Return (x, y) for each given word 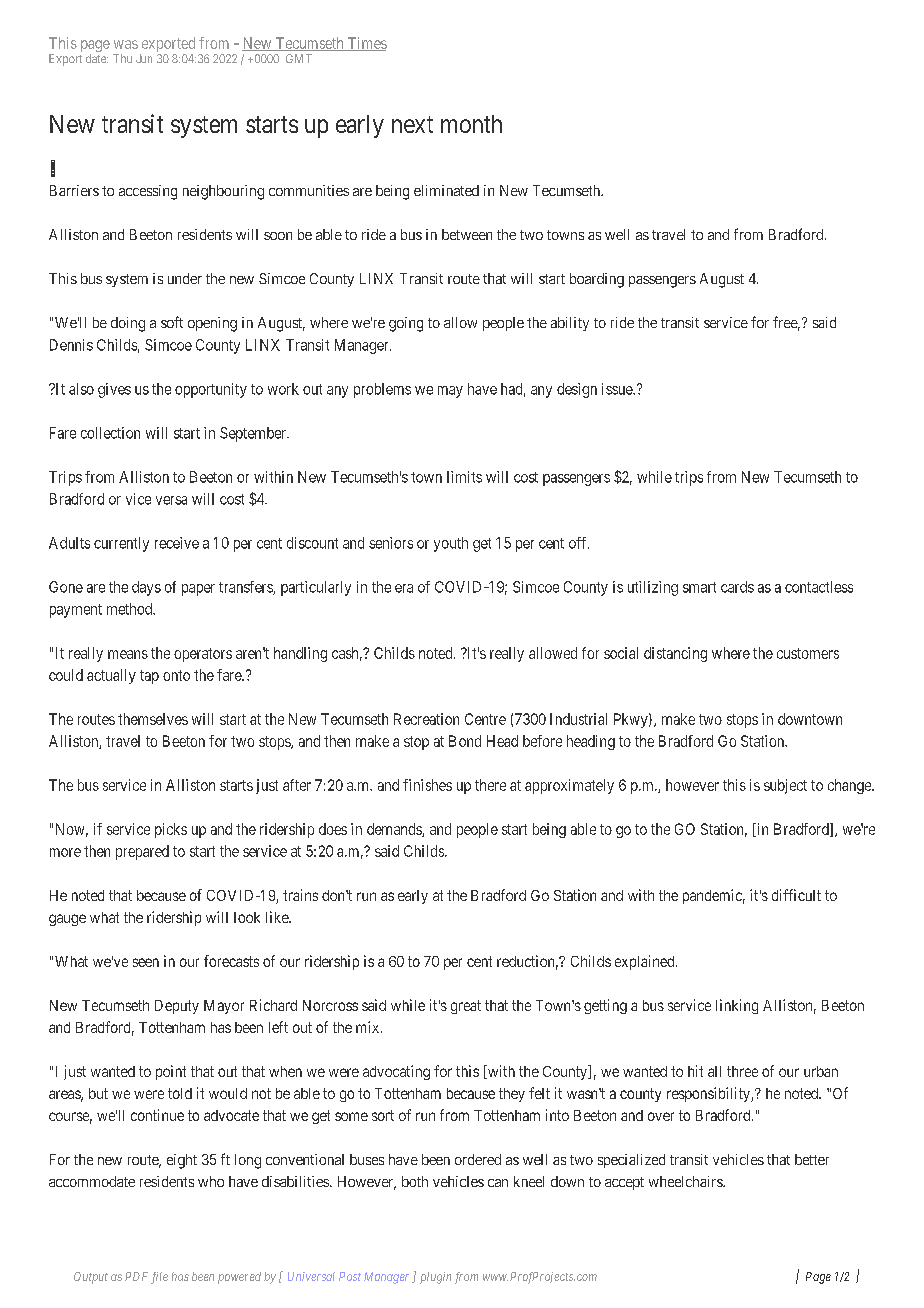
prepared (142, 852)
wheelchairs (686, 1181)
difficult (796, 895)
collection (110, 433)
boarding (597, 280)
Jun (144, 58)
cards (737, 587)
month (471, 124)
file (159, 1278)
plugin (435, 1278)
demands (395, 830)
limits (464, 477)
